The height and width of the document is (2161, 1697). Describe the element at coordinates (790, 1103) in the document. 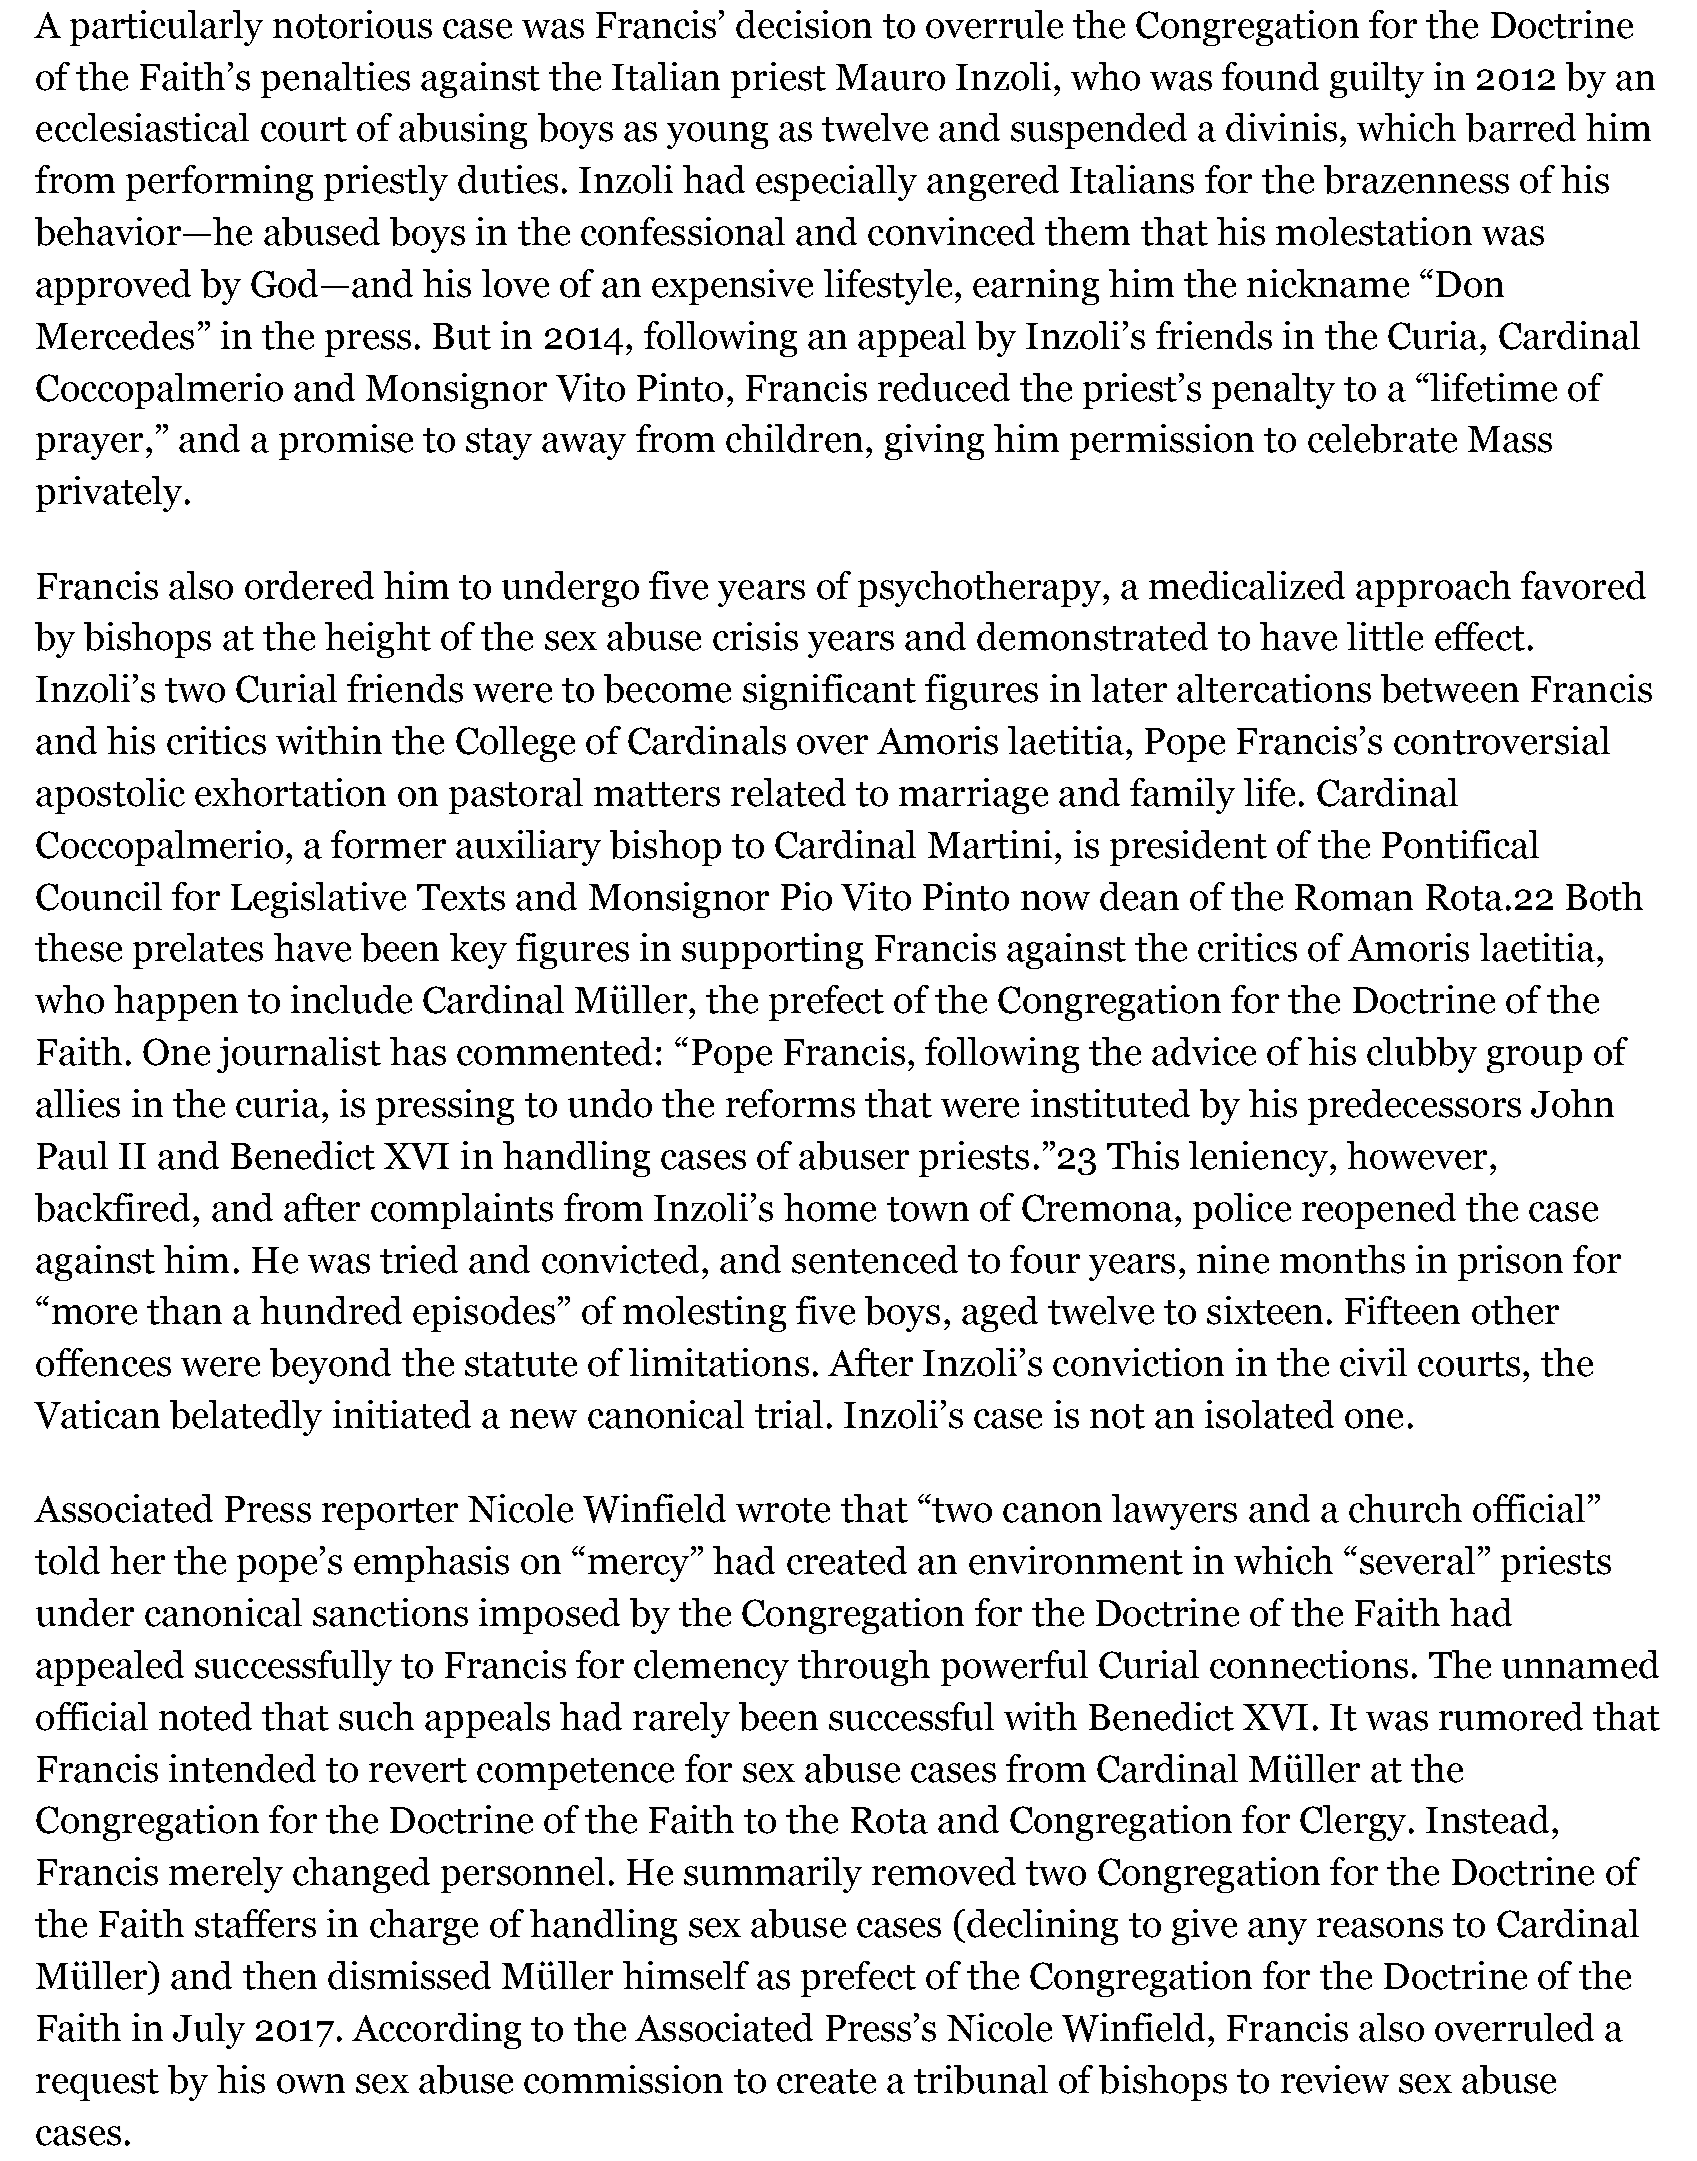

I see `reforms` at that location.
